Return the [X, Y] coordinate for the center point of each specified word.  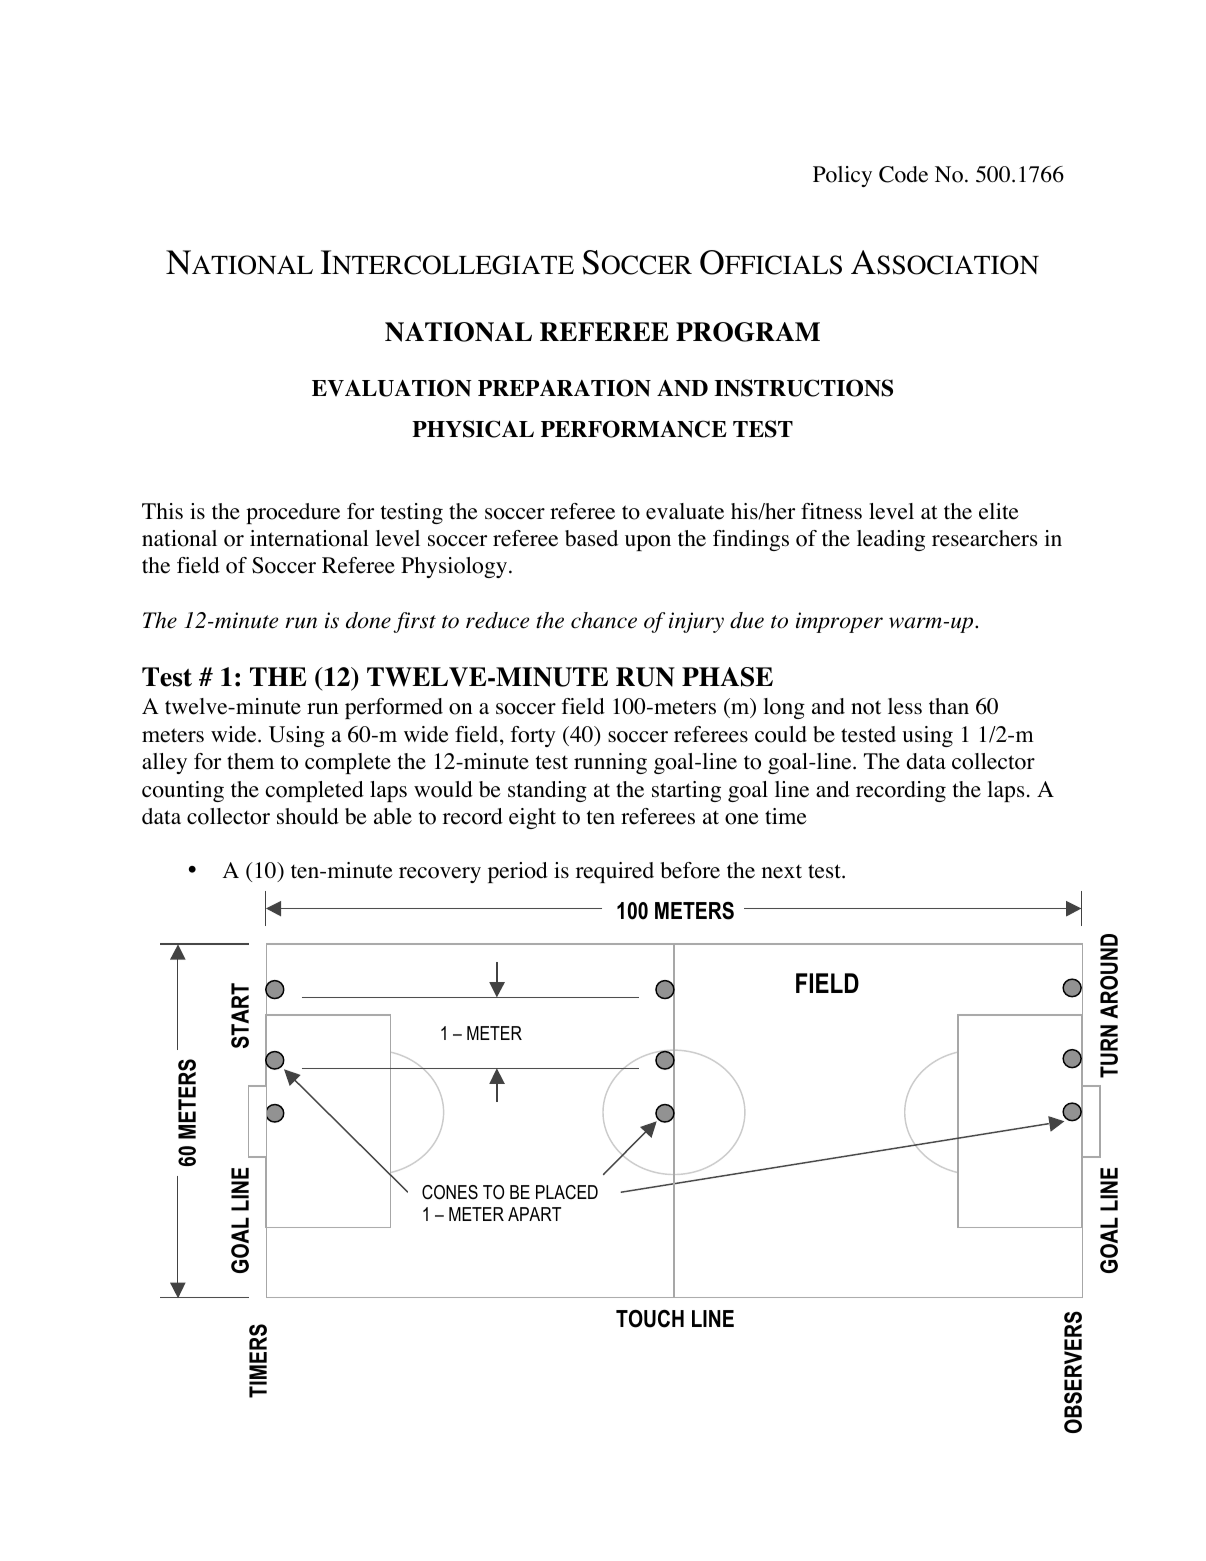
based [591, 538]
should [308, 816]
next [782, 872]
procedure [293, 513]
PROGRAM [748, 332]
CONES [450, 1192]
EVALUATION [392, 388]
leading [891, 540]
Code [903, 174]
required [615, 872]
